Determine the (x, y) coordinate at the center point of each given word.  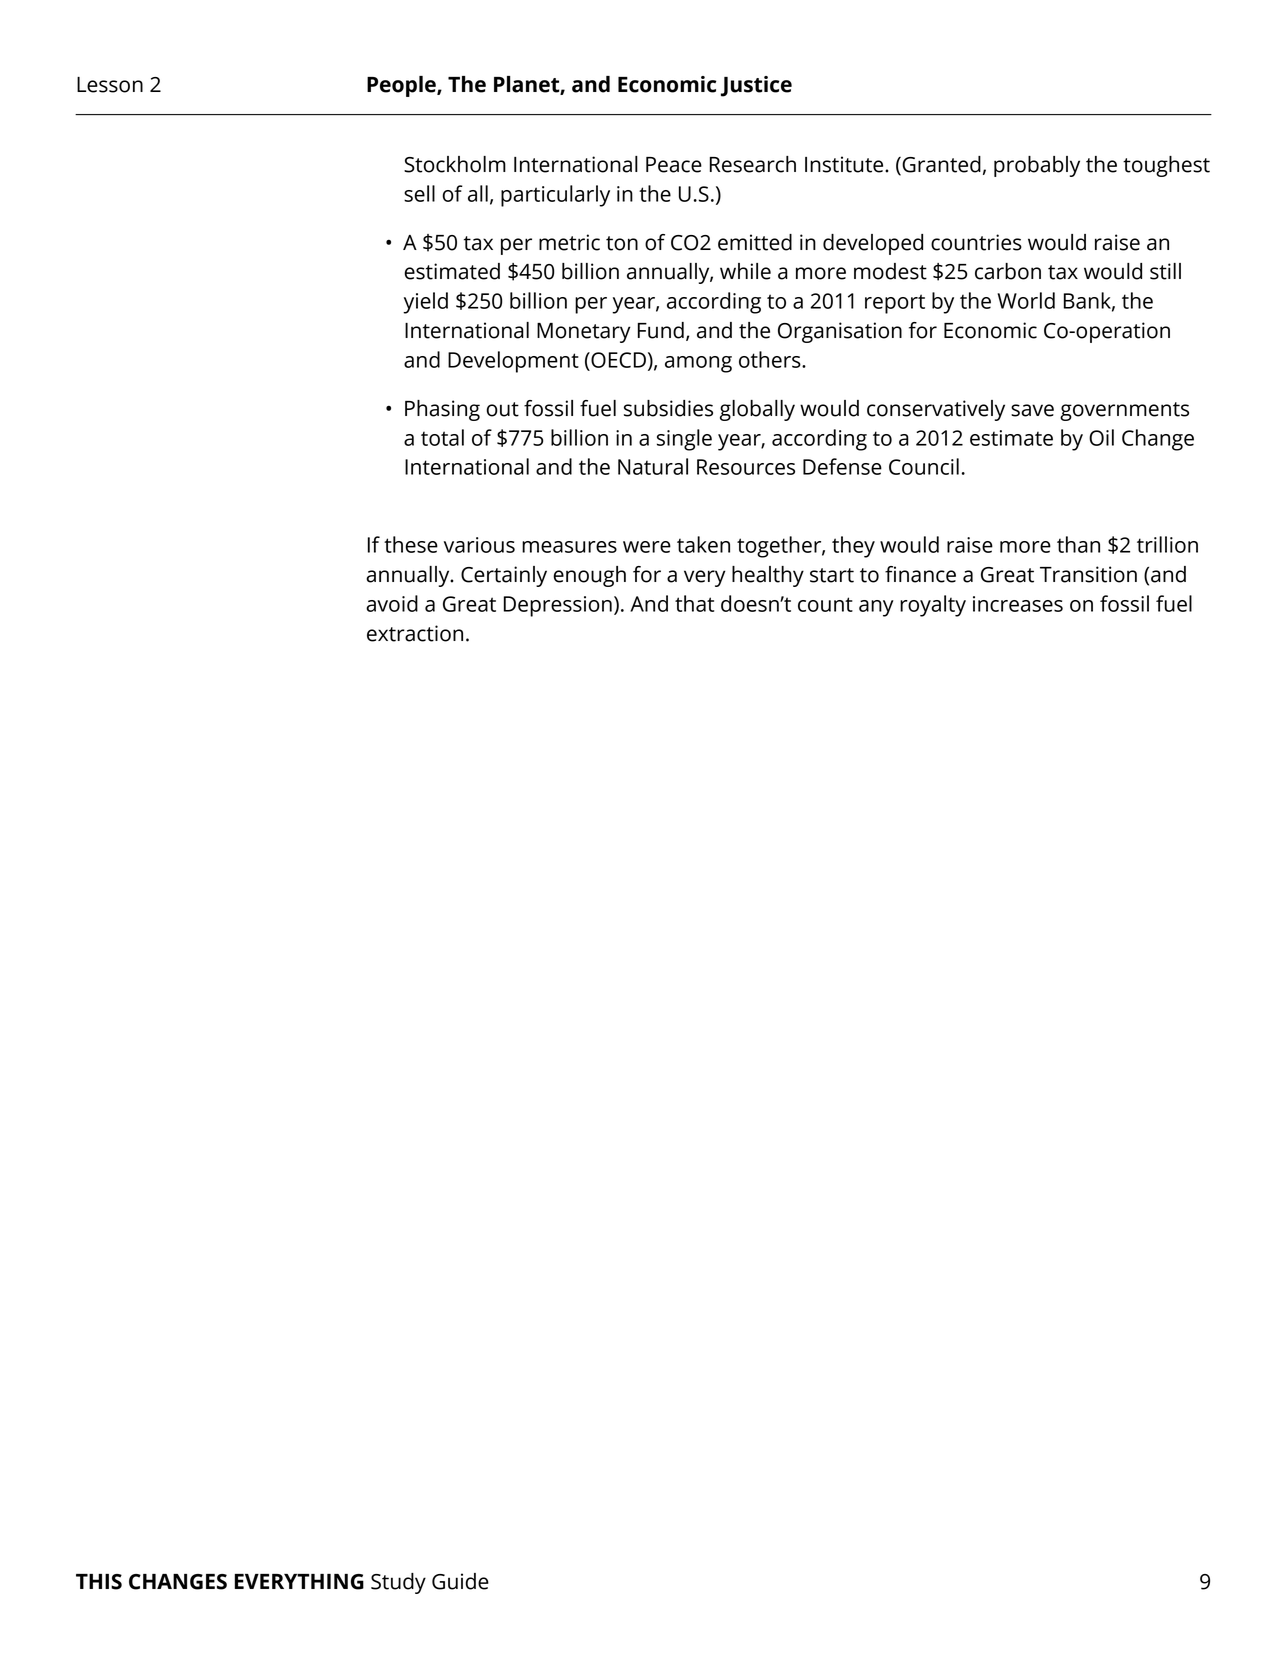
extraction (415, 633)
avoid (392, 603)
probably (1037, 166)
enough (589, 576)
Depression (557, 606)
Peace (674, 165)
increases (1018, 604)
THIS (99, 1582)
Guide (460, 1581)
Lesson (110, 85)
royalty (933, 606)
